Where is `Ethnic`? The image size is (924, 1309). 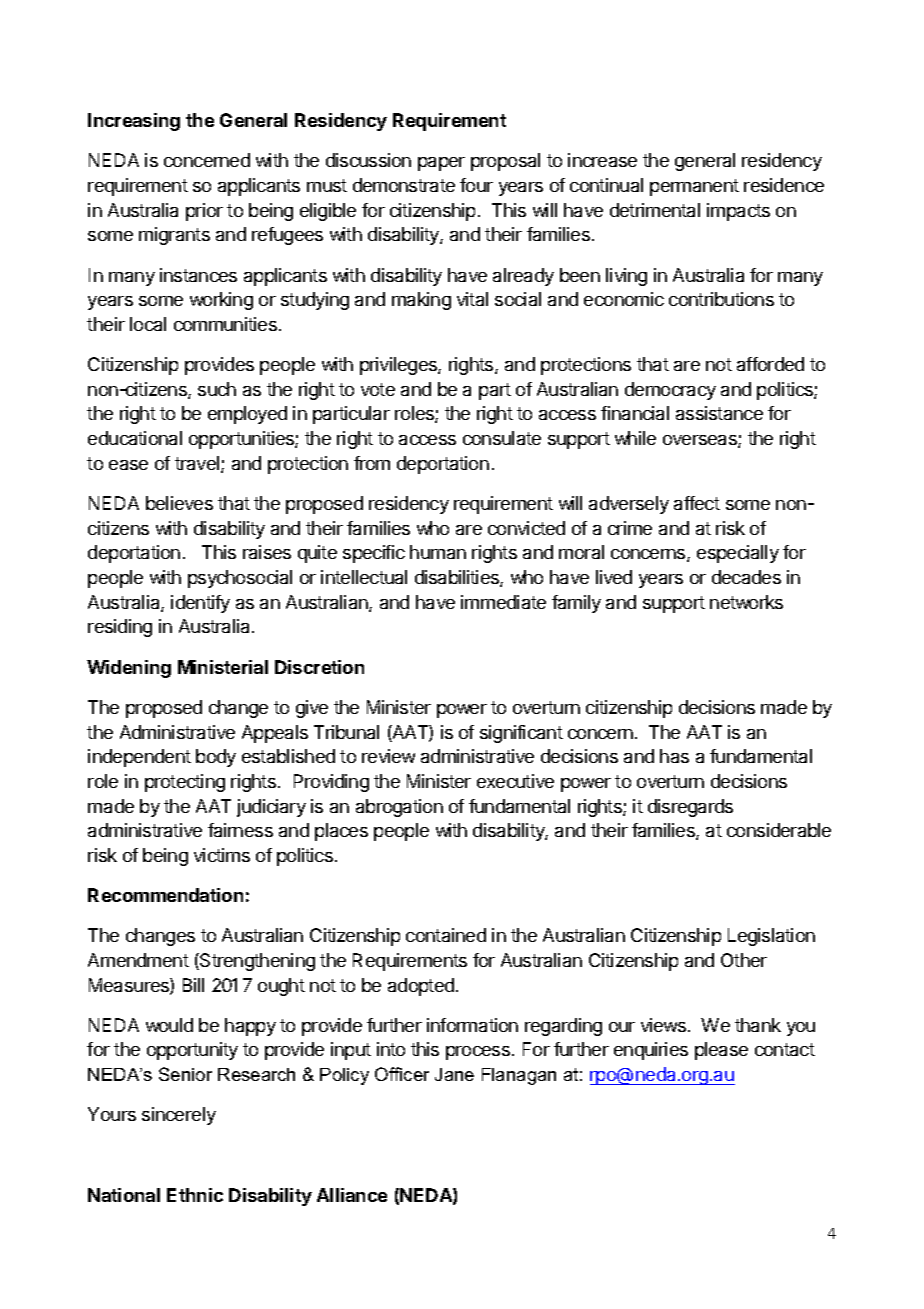
Ethnic is located at coordinates (195, 1195).
